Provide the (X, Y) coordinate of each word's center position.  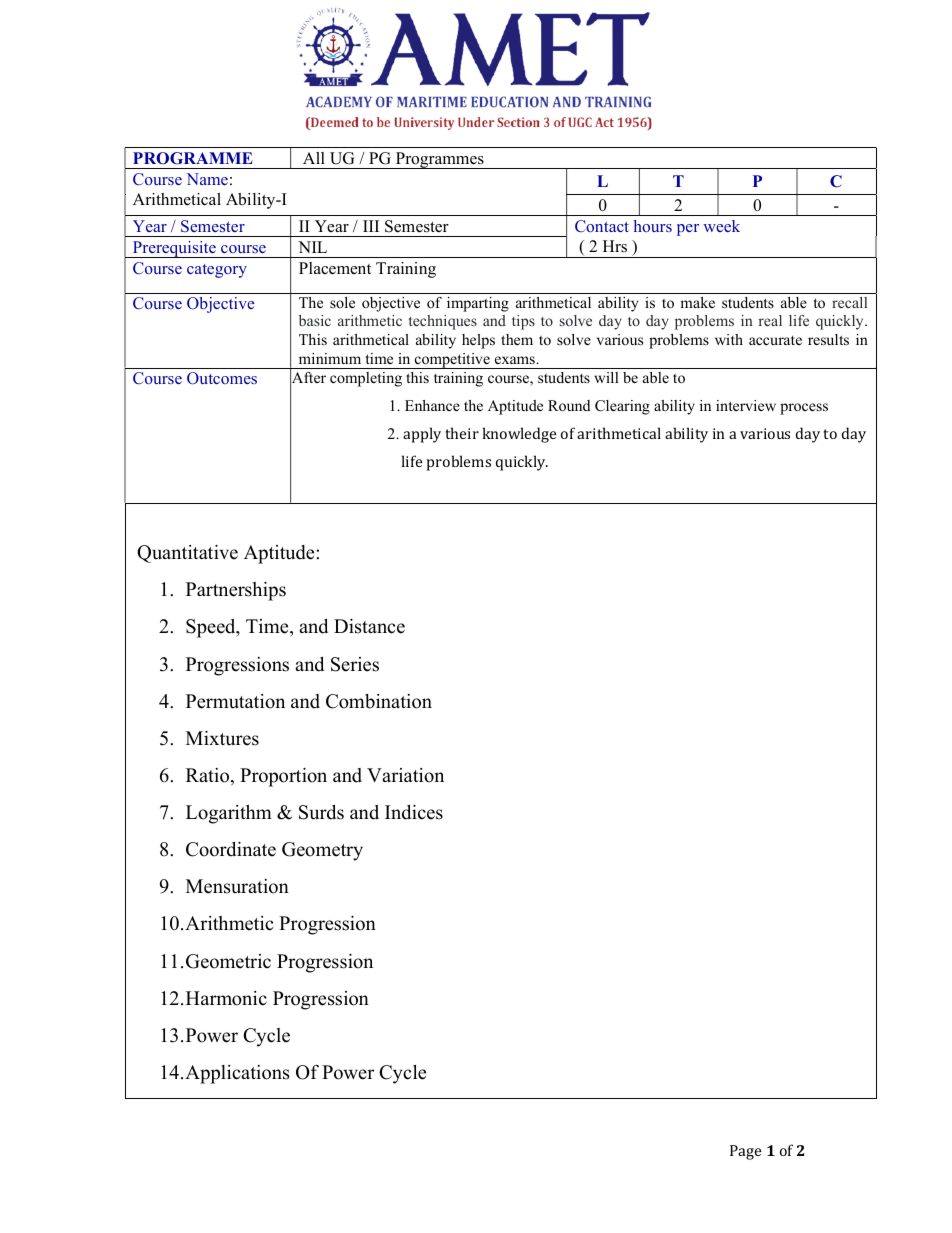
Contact (602, 226)
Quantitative (187, 554)
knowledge (519, 435)
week (721, 226)
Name (207, 179)
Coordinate (231, 849)
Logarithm (229, 814)
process (804, 409)
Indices (414, 812)
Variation (405, 775)
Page (745, 1152)
